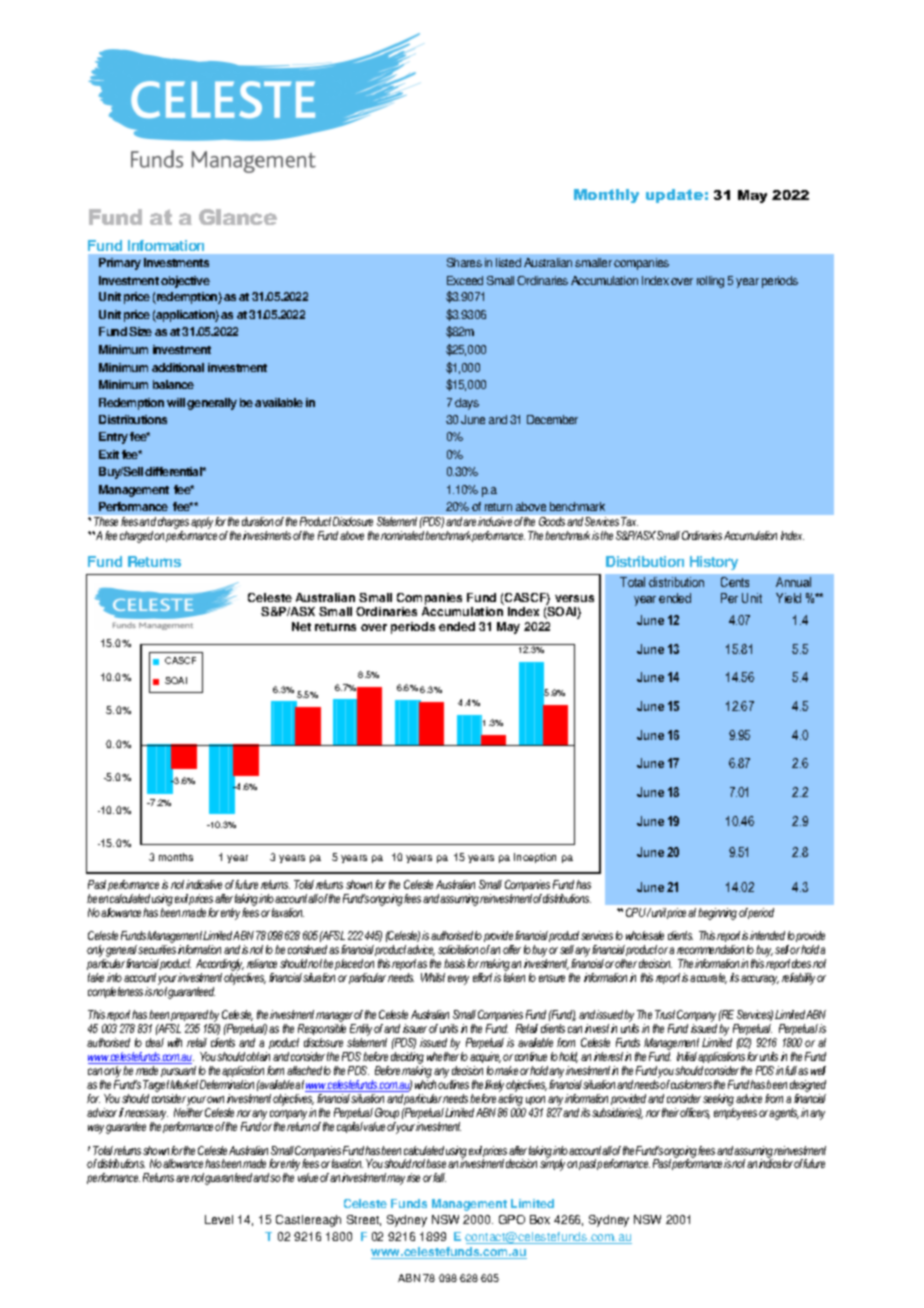 The image size is (924, 1308). I want to click on versus, so click(574, 598).
